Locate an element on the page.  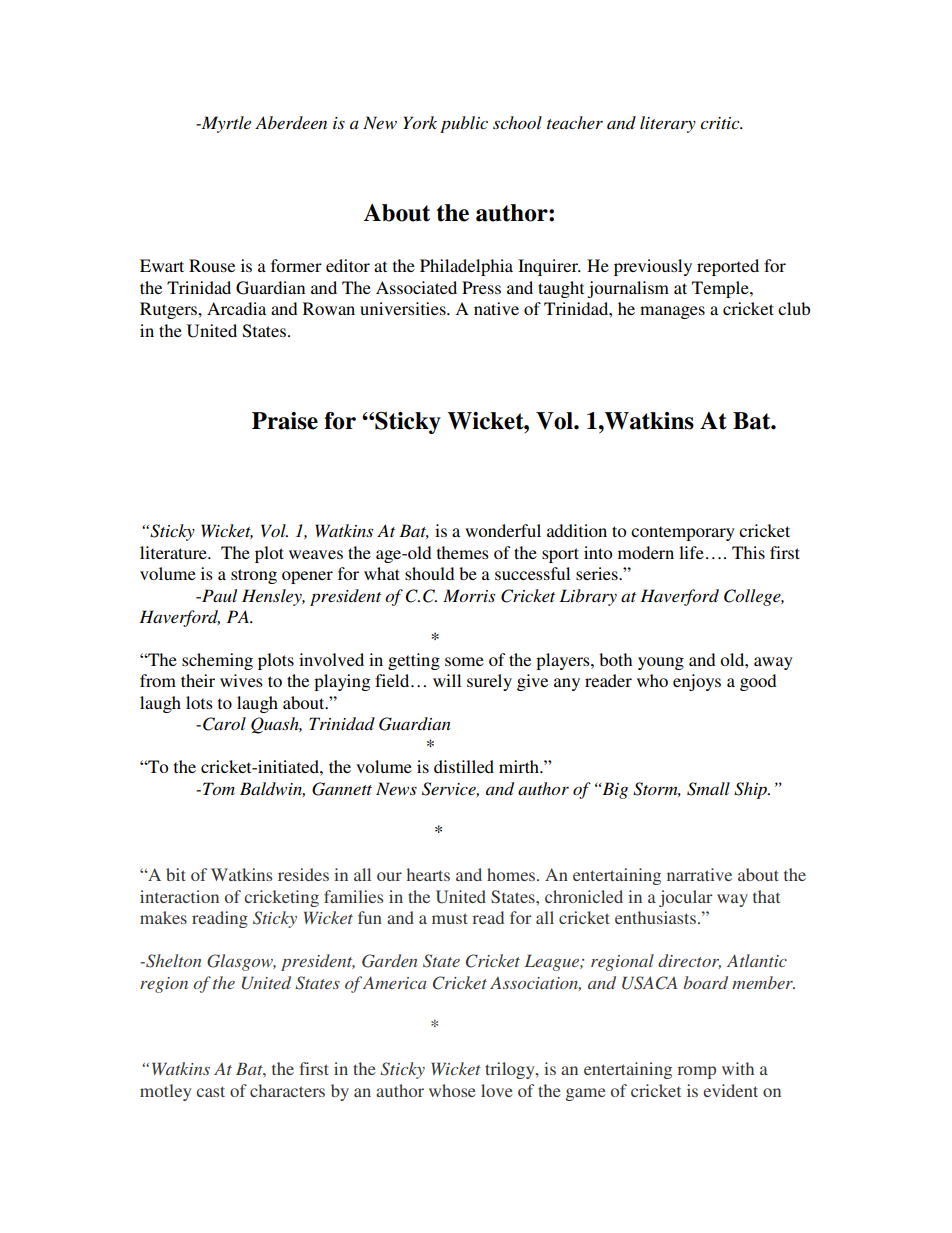
Myrtle is located at coordinates (225, 124).
